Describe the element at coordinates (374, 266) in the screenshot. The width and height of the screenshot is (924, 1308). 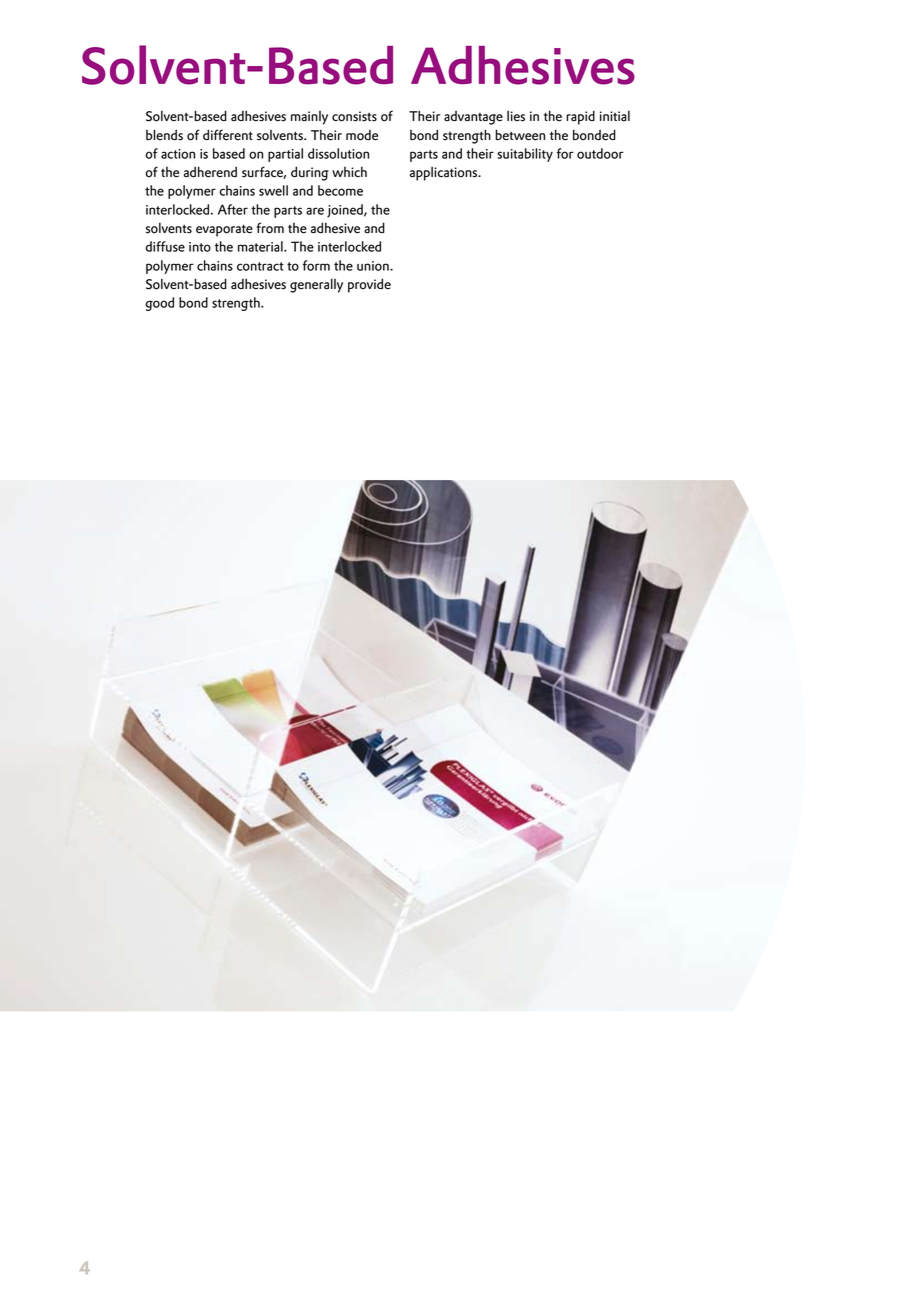
I see `union` at that location.
